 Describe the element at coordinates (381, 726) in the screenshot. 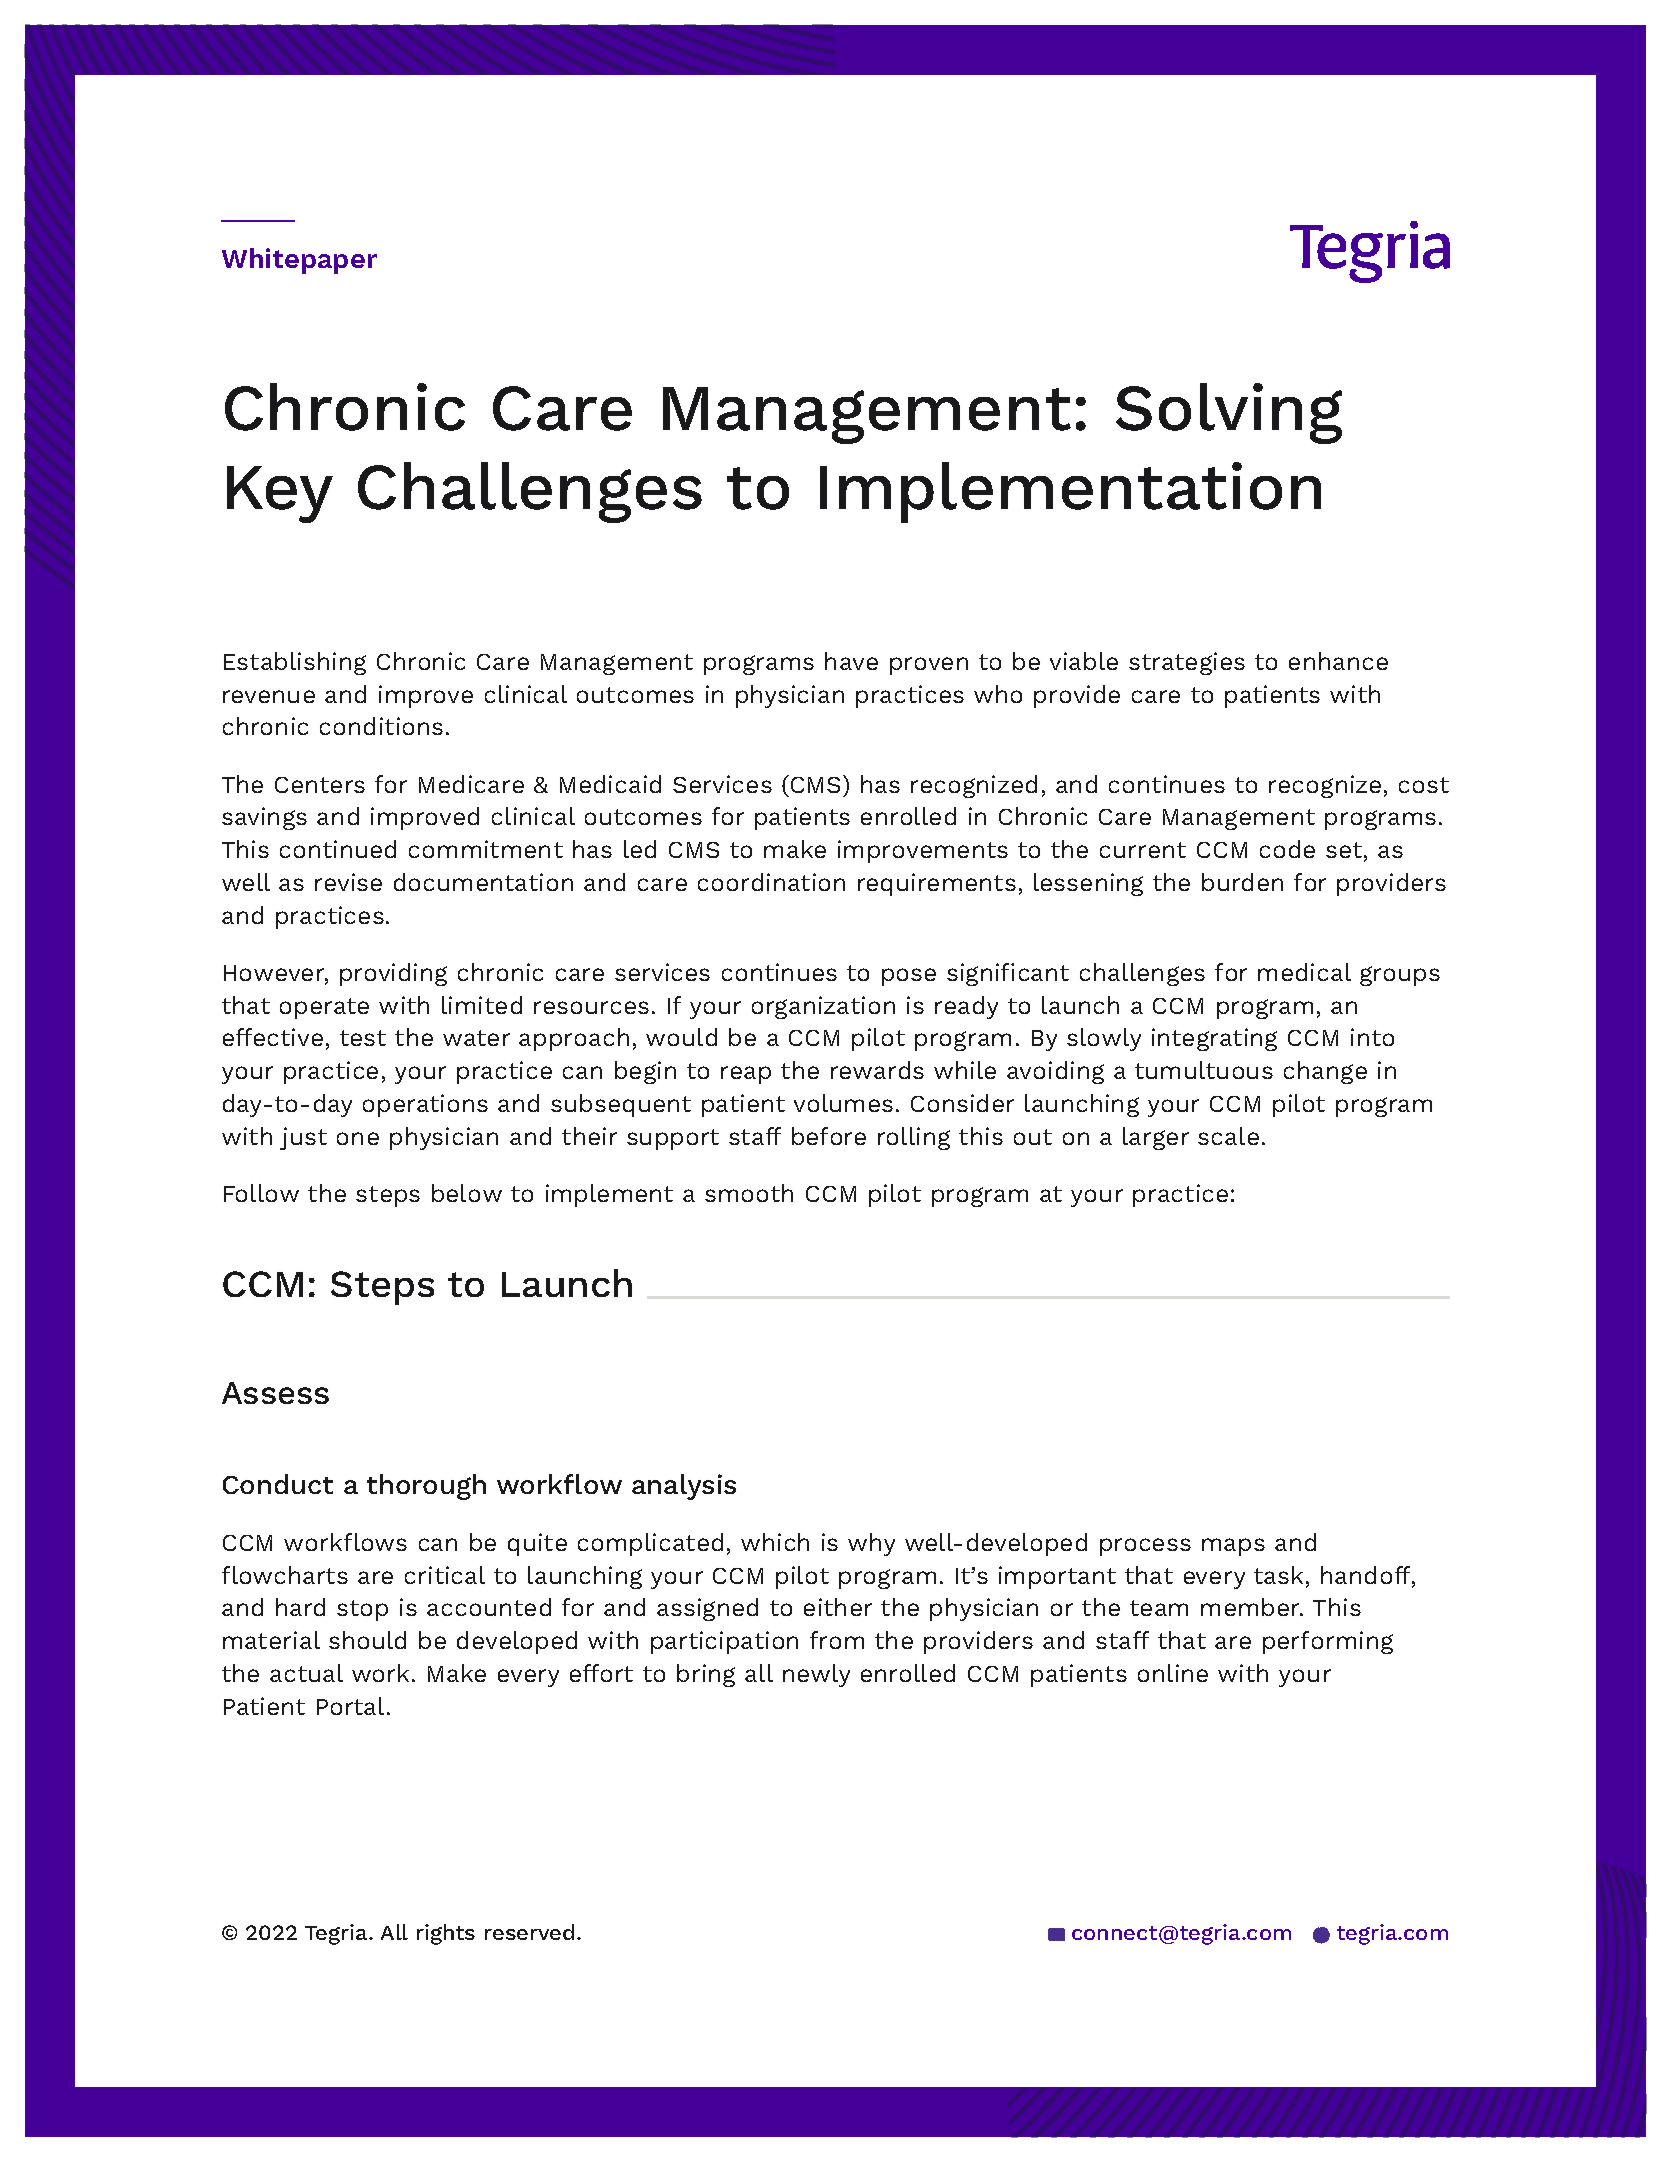

I see `conditions` at that location.
